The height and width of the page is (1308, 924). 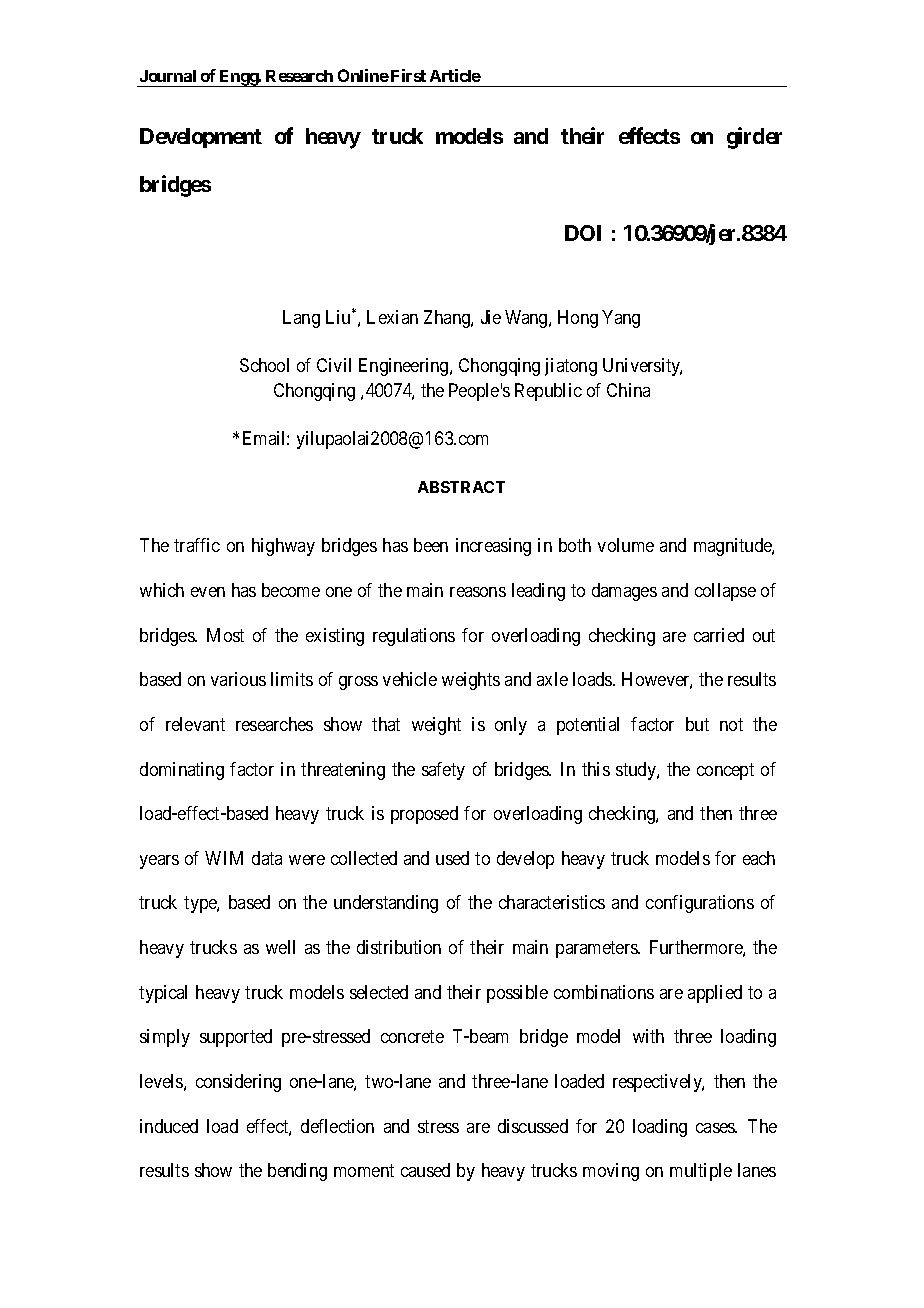 What do you see at coordinates (455, 75) in the page?
I see `Article` at bounding box center [455, 75].
